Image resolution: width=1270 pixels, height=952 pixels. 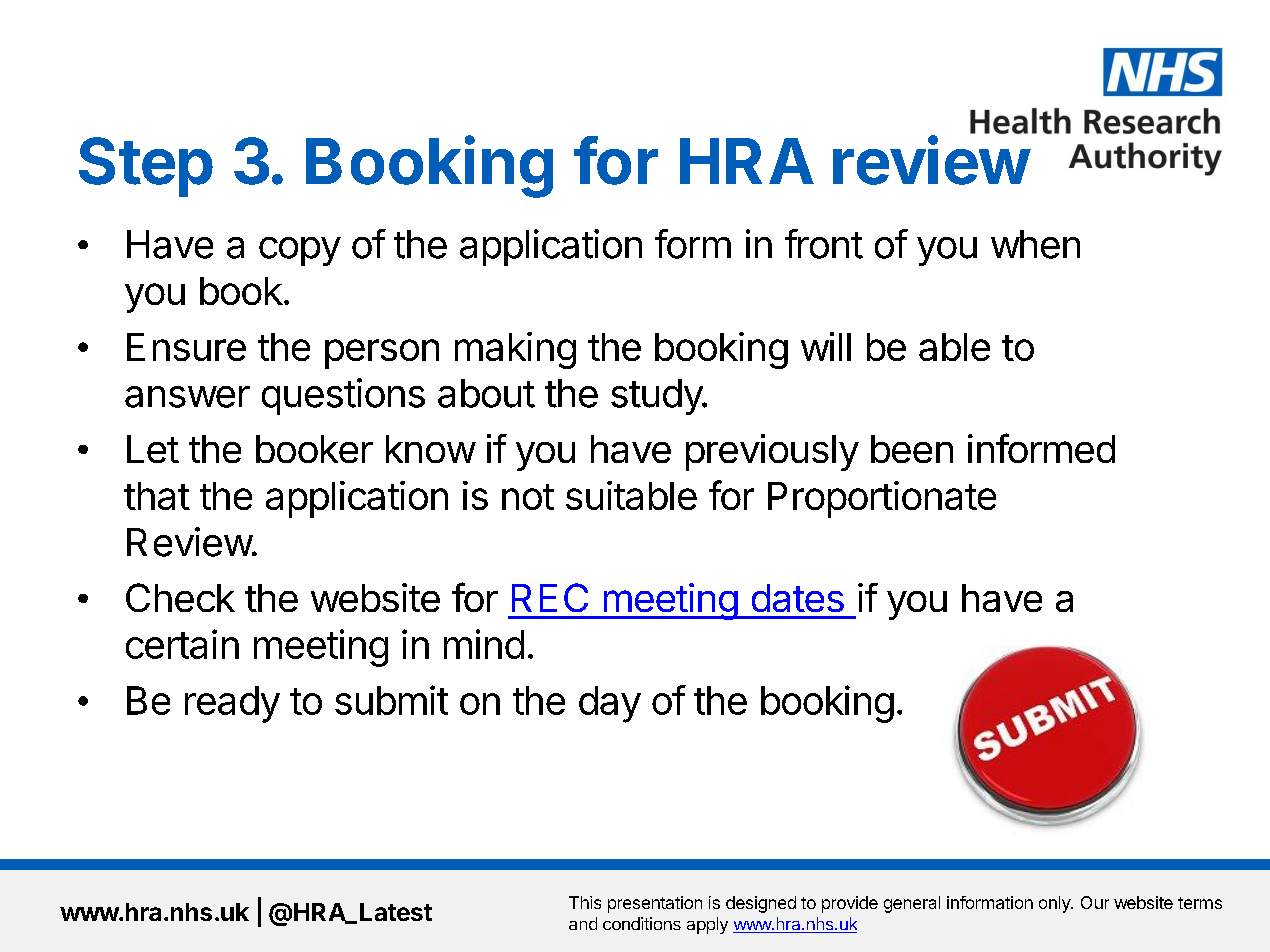 What do you see at coordinates (882, 499) in the document?
I see `Proportionate` at bounding box center [882, 499].
